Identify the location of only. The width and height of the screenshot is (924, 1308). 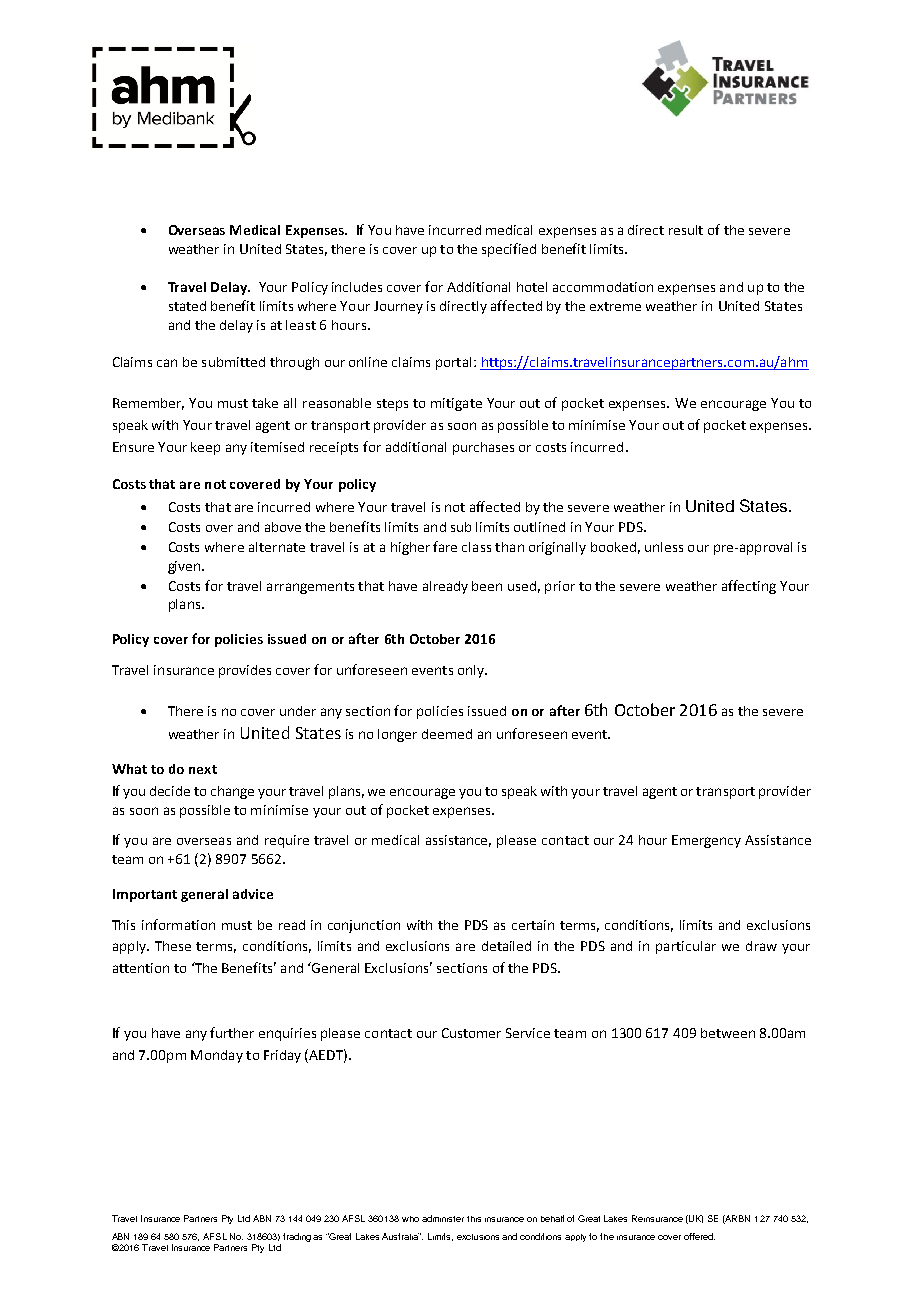
(472, 671).
